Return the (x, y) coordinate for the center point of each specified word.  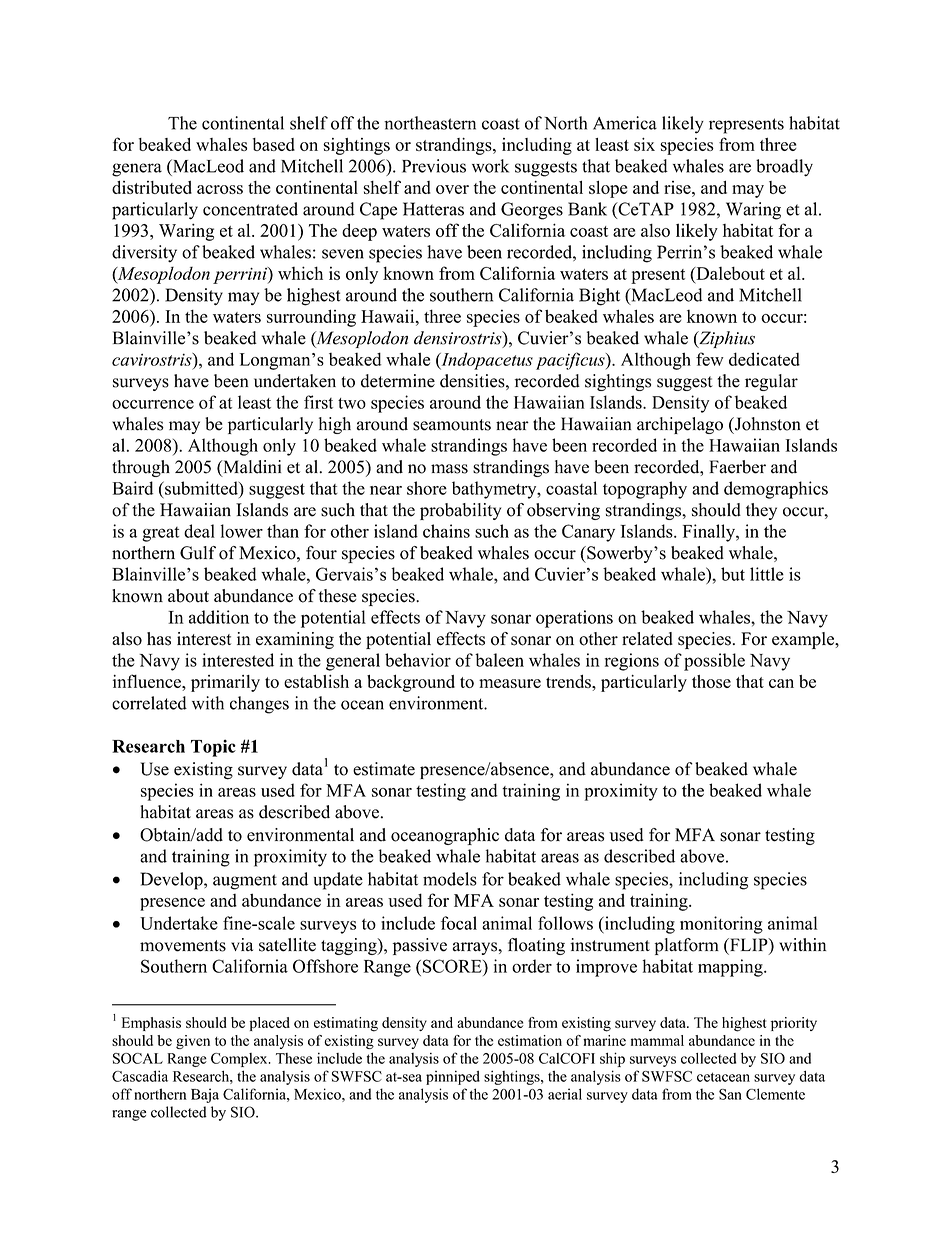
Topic (213, 748)
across (220, 189)
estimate (384, 769)
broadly (784, 168)
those (711, 681)
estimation (530, 1040)
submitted (201, 488)
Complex (240, 1060)
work (490, 166)
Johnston (766, 425)
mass (449, 469)
